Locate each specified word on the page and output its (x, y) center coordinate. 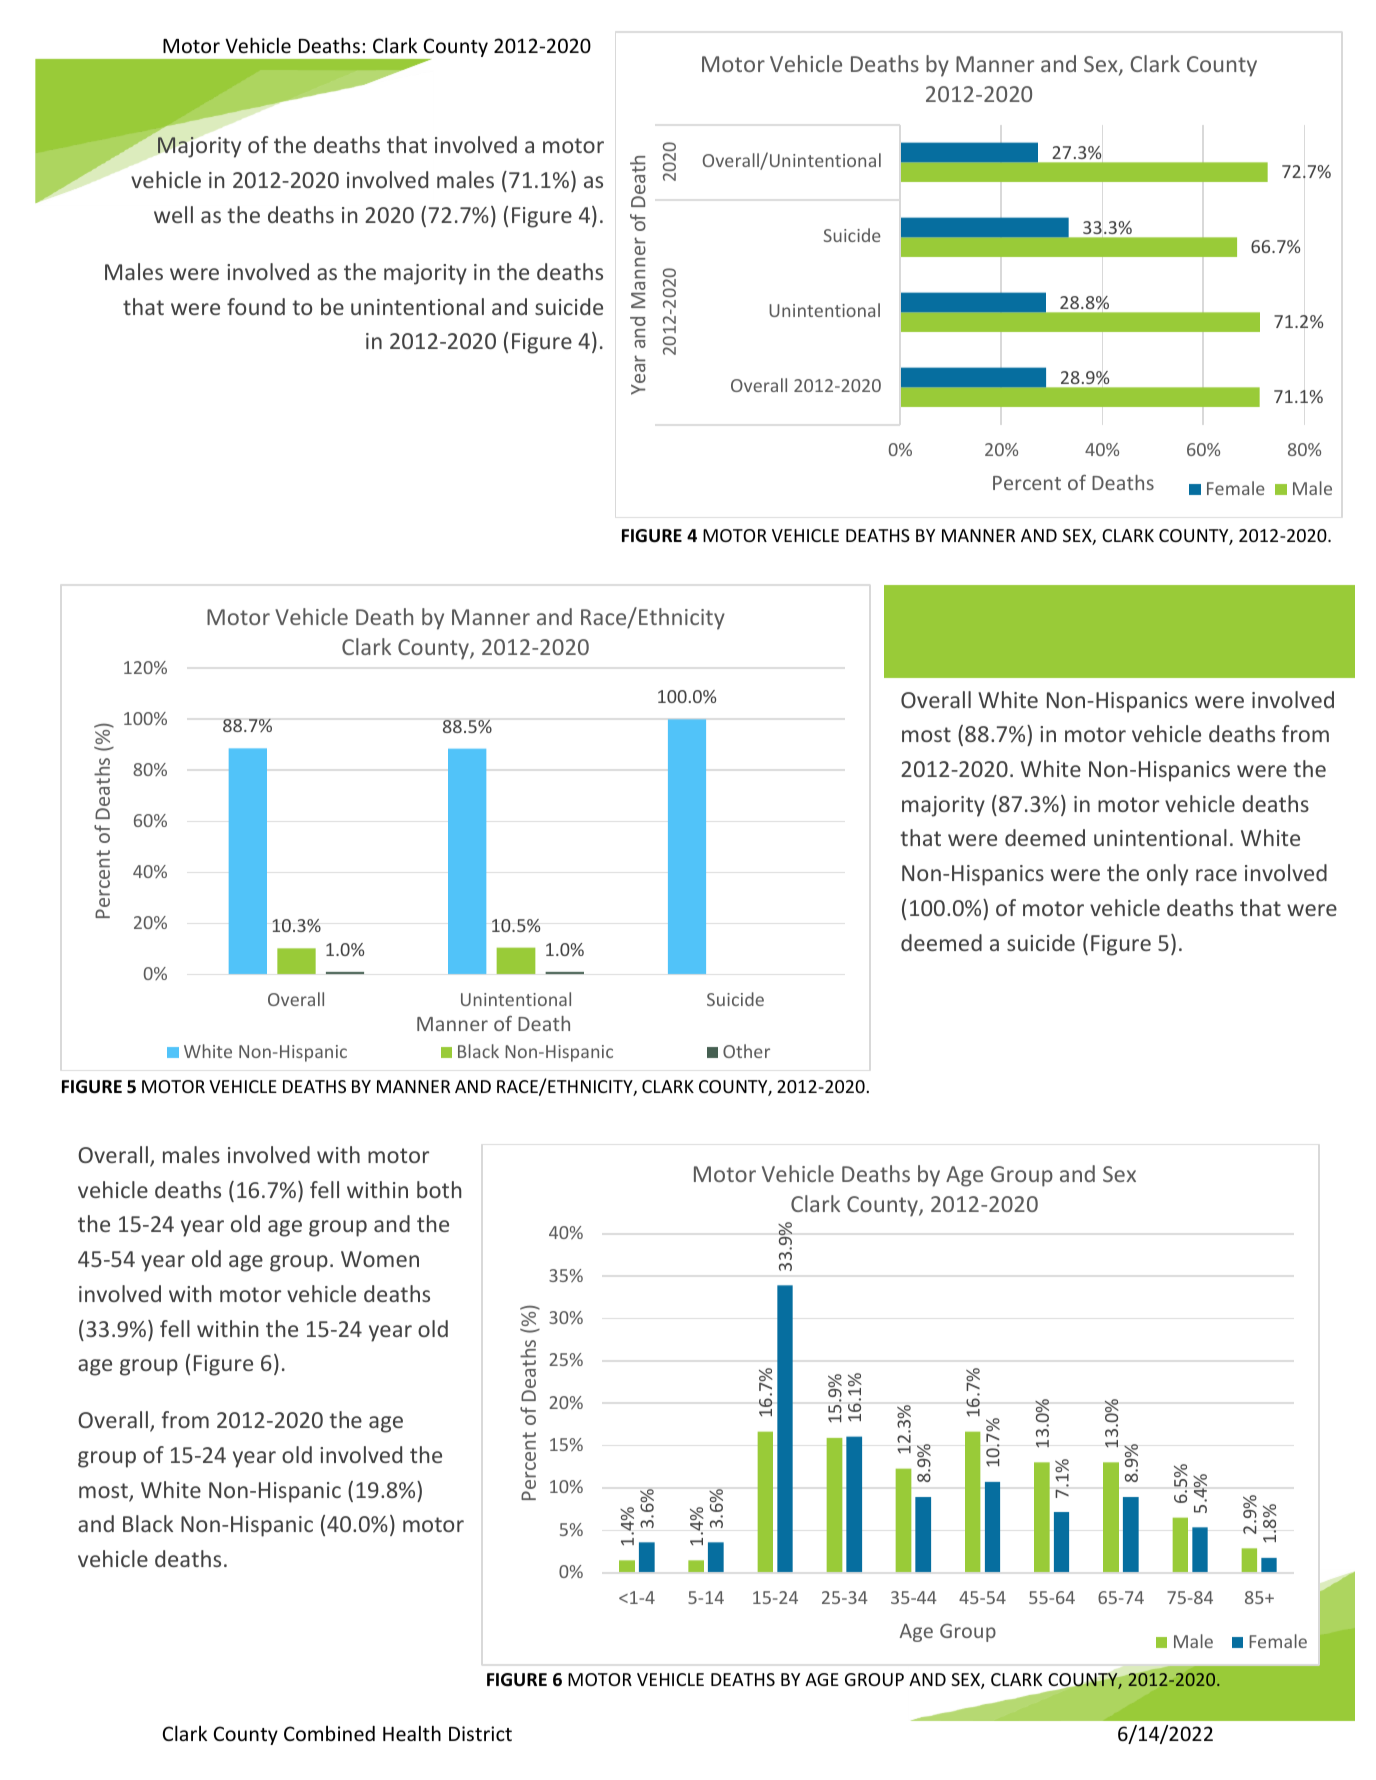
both (439, 1189)
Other (746, 1051)
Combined (329, 1733)
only (1167, 875)
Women (380, 1259)
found (256, 306)
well (173, 214)
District (480, 1733)
